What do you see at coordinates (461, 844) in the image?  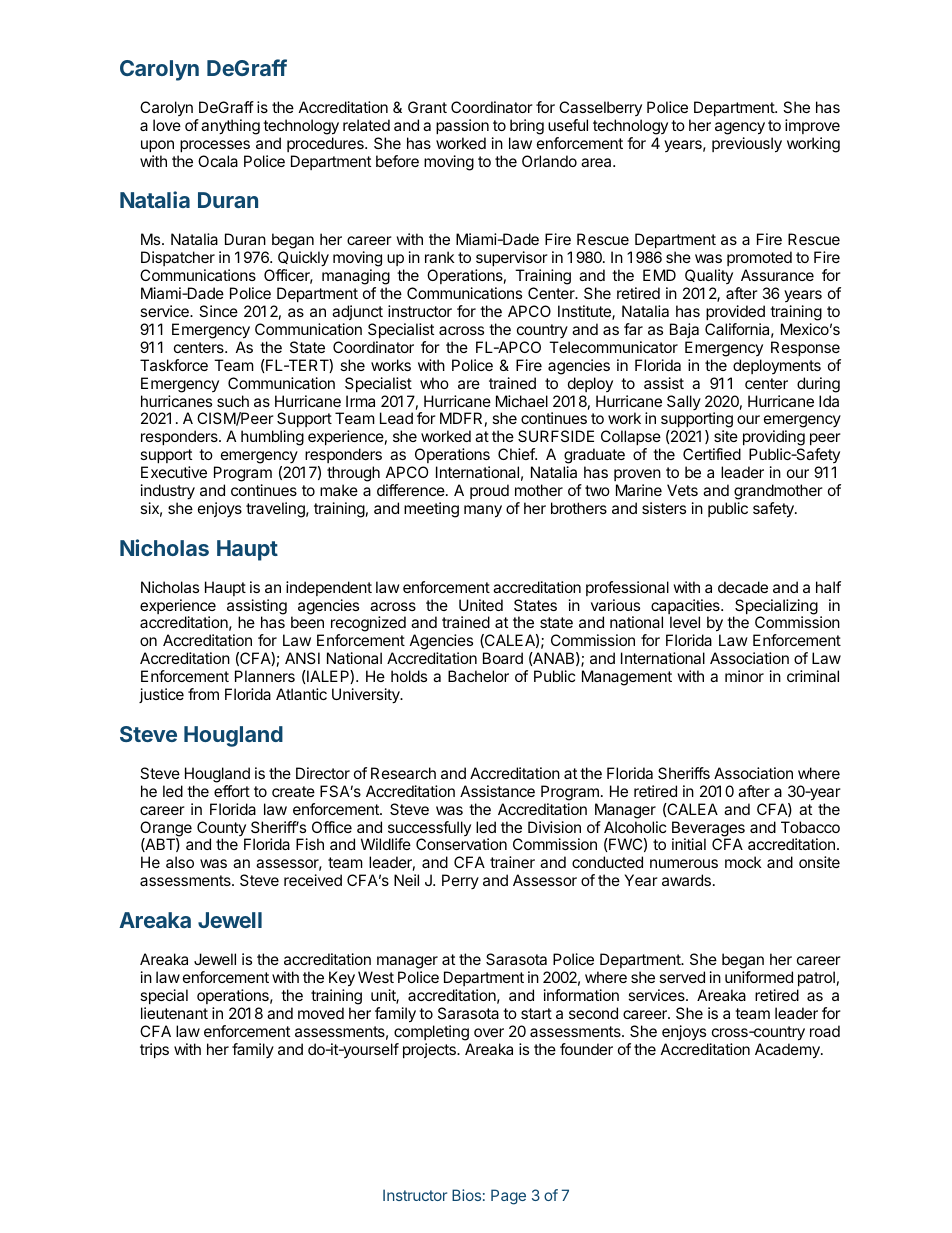 I see `Conservation` at bounding box center [461, 844].
